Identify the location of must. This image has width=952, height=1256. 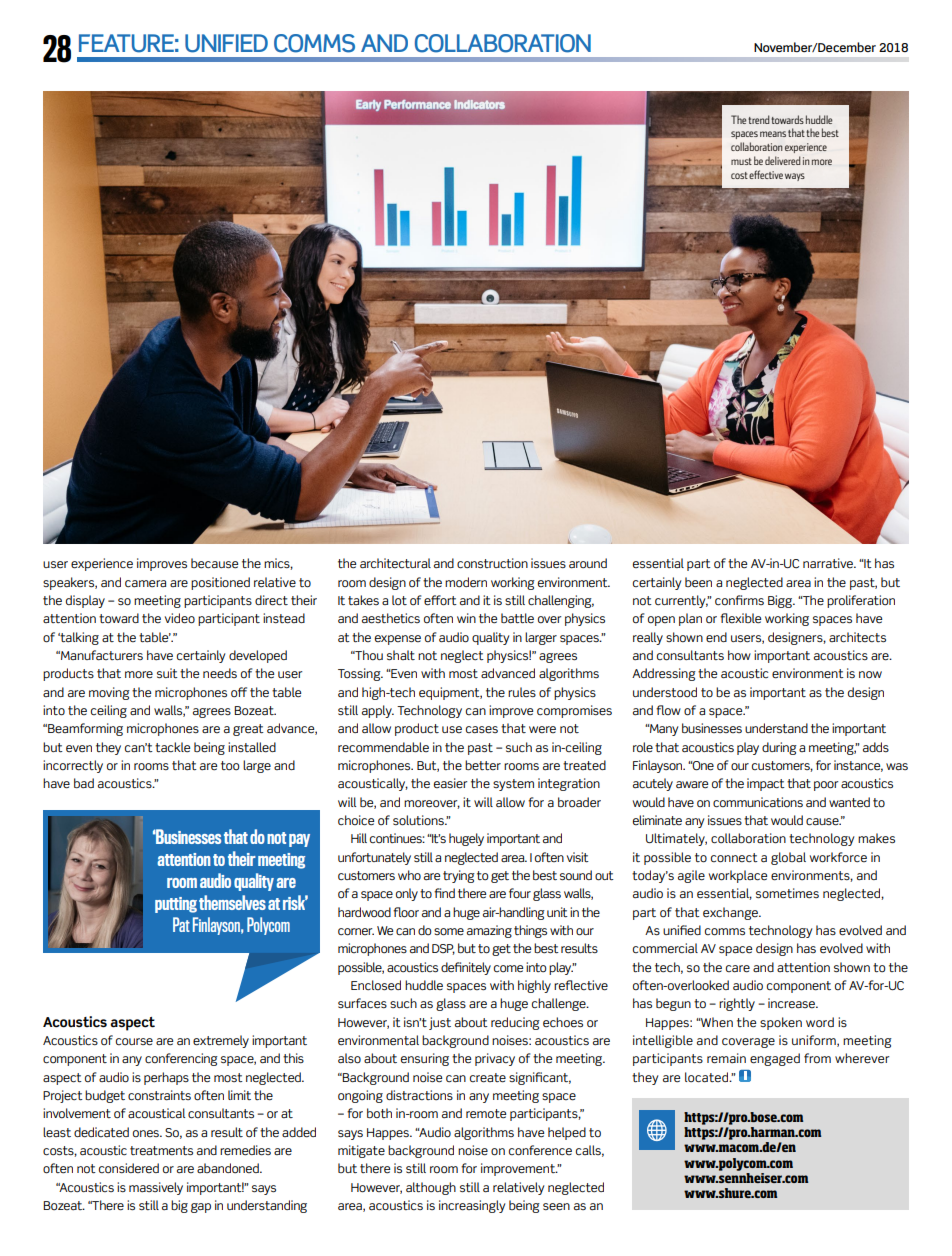
(741, 161).
